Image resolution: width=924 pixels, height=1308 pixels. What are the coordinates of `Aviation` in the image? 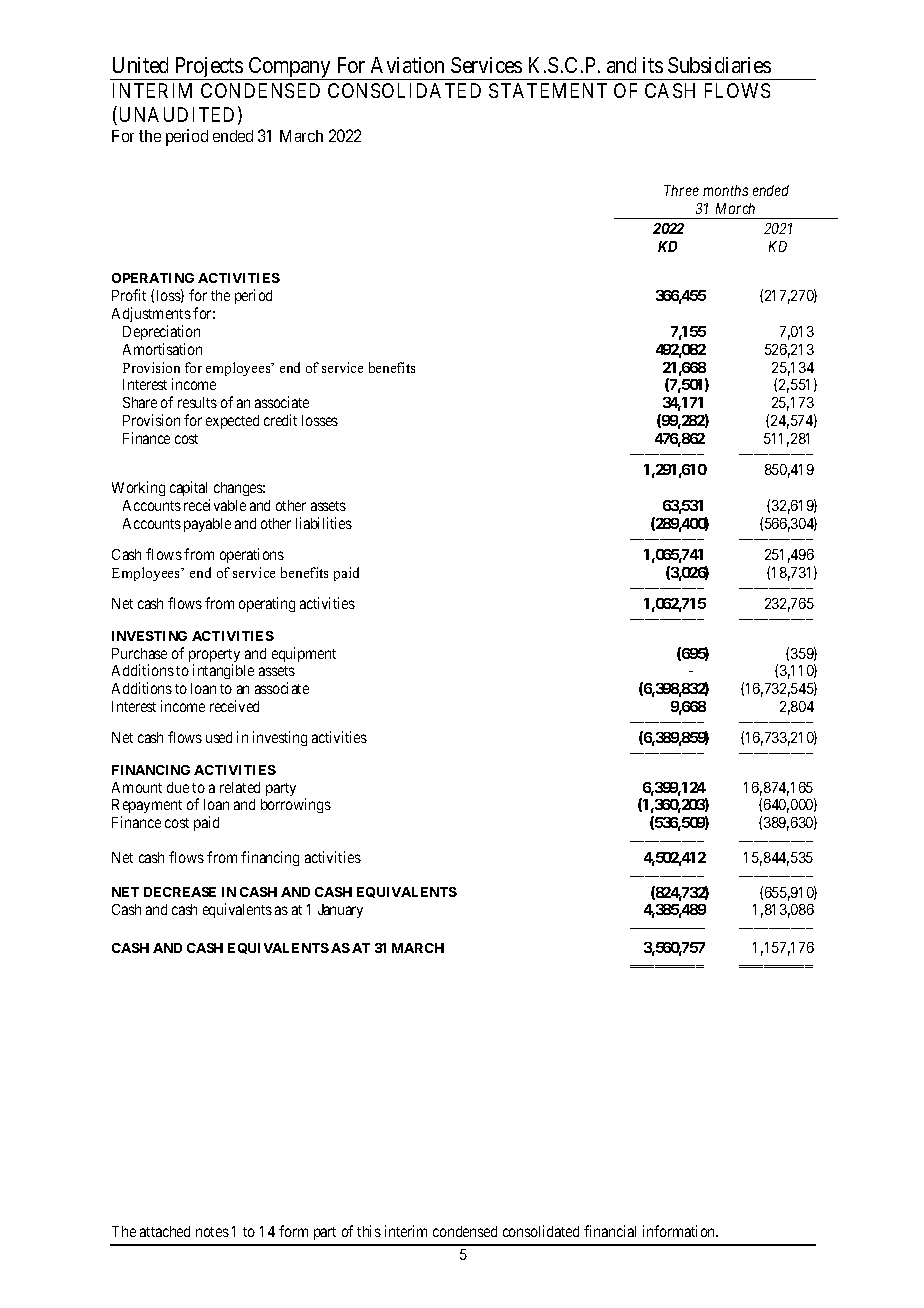 It's located at (407, 65).
